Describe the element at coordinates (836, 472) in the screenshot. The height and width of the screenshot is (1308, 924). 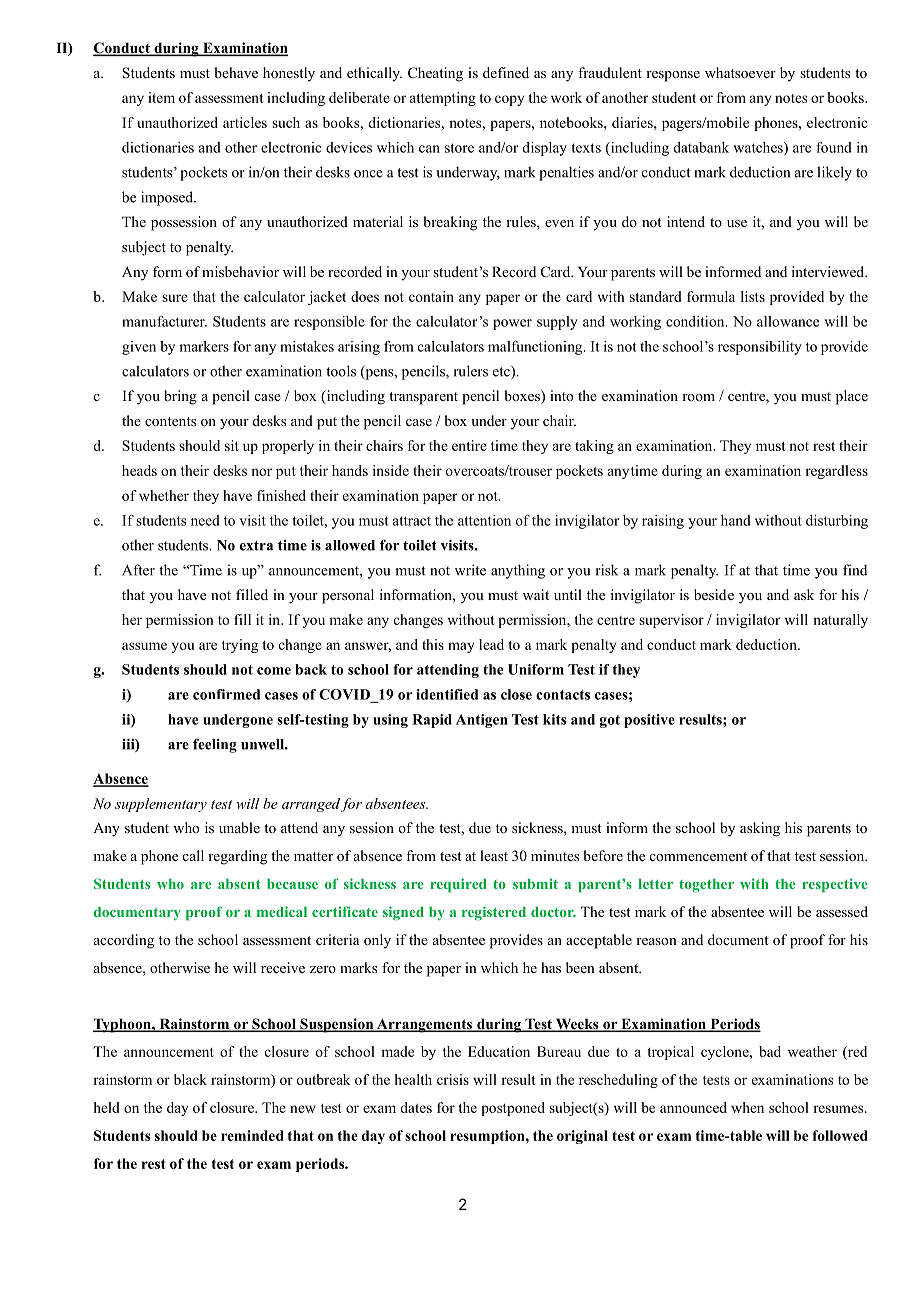
I see `regardless` at that location.
